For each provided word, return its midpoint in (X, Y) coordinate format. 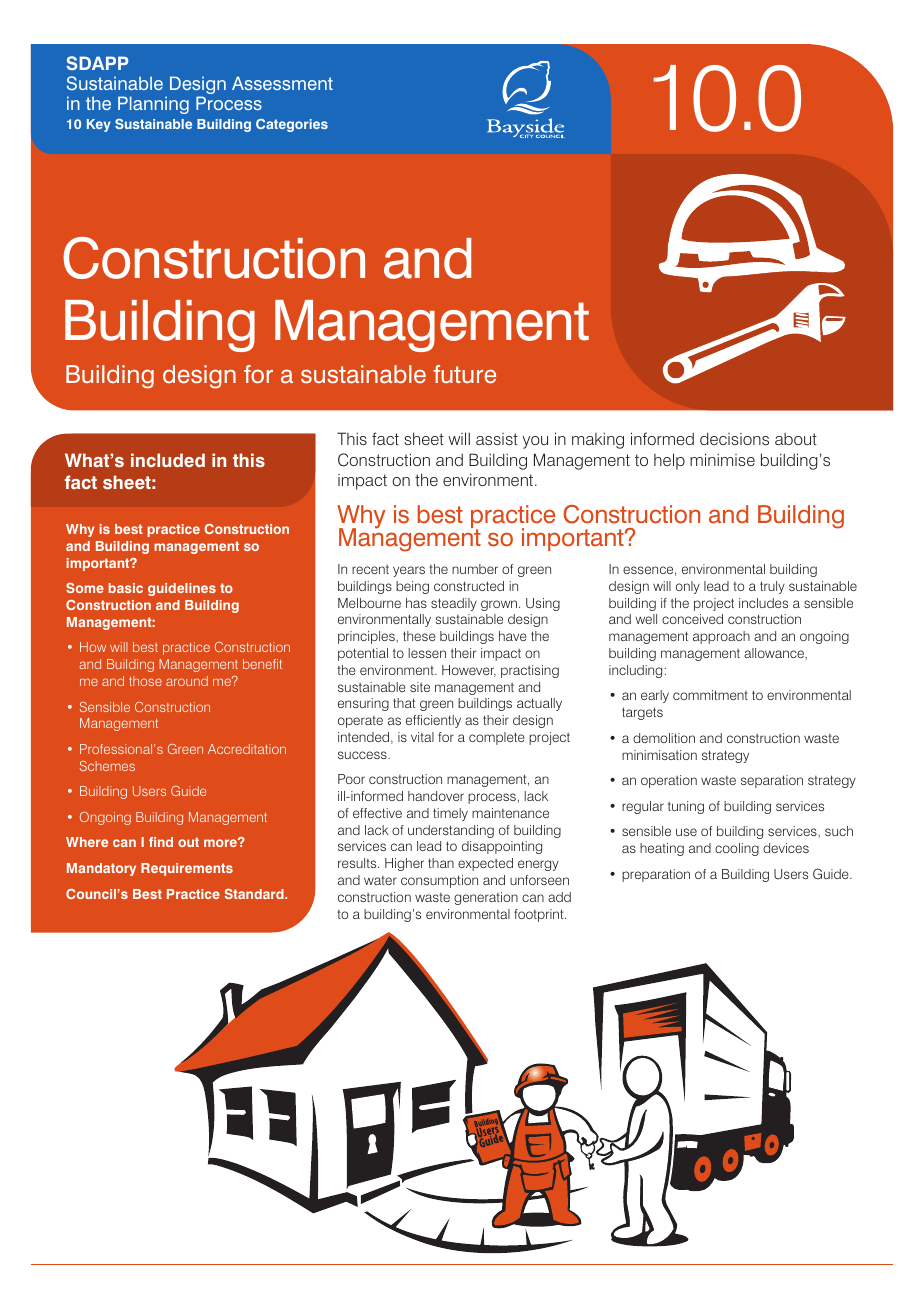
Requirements (187, 869)
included (168, 460)
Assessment (282, 83)
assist (497, 439)
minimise (722, 459)
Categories (292, 125)
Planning (153, 105)
